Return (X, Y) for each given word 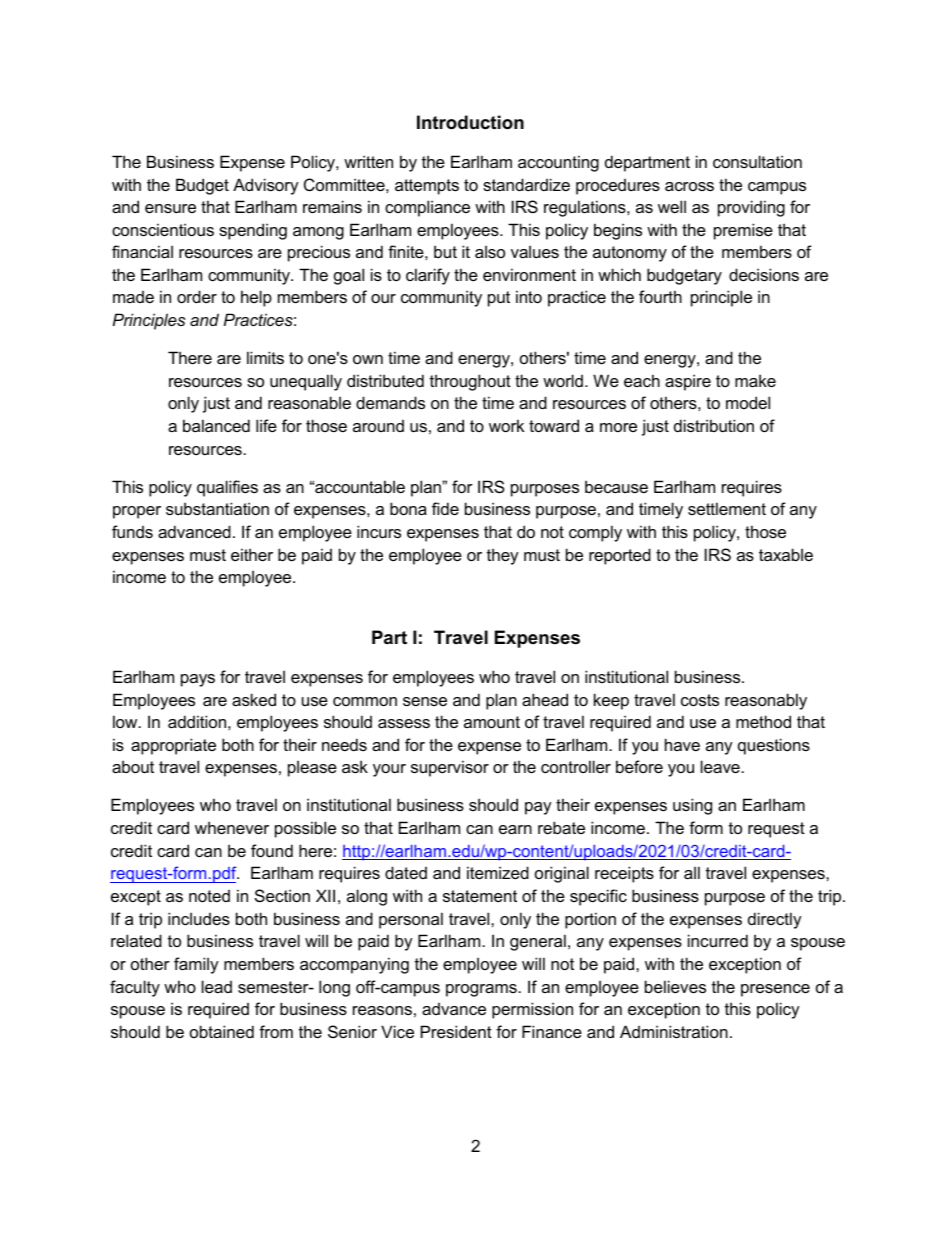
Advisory (266, 186)
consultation (757, 161)
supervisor (450, 768)
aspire (688, 382)
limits (265, 357)
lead (217, 986)
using (692, 806)
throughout (470, 382)
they (503, 556)
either (252, 554)
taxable (786, 554)
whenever (232, 827)
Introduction (470, 122)
